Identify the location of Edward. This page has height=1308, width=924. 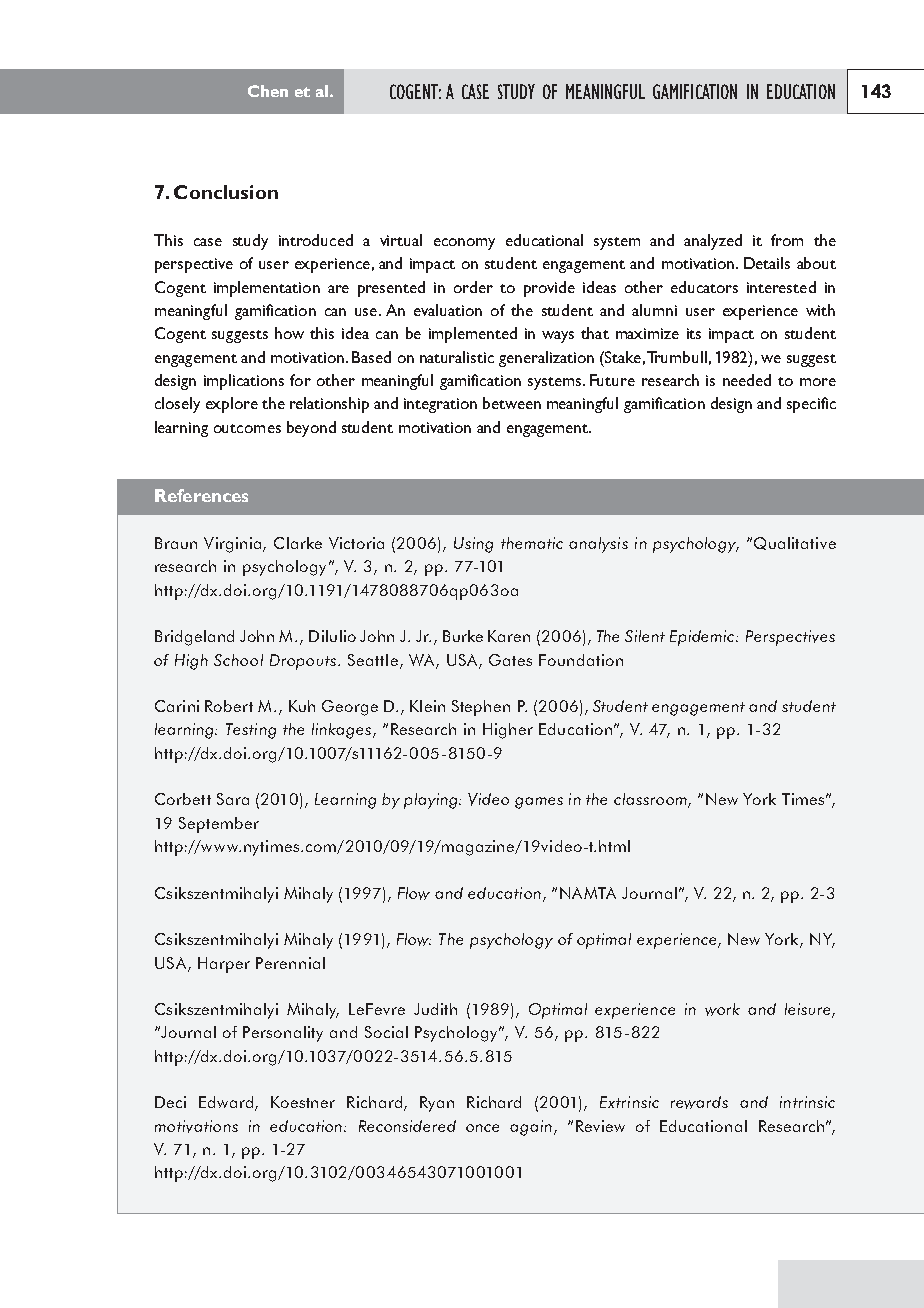
(226, 1102).
